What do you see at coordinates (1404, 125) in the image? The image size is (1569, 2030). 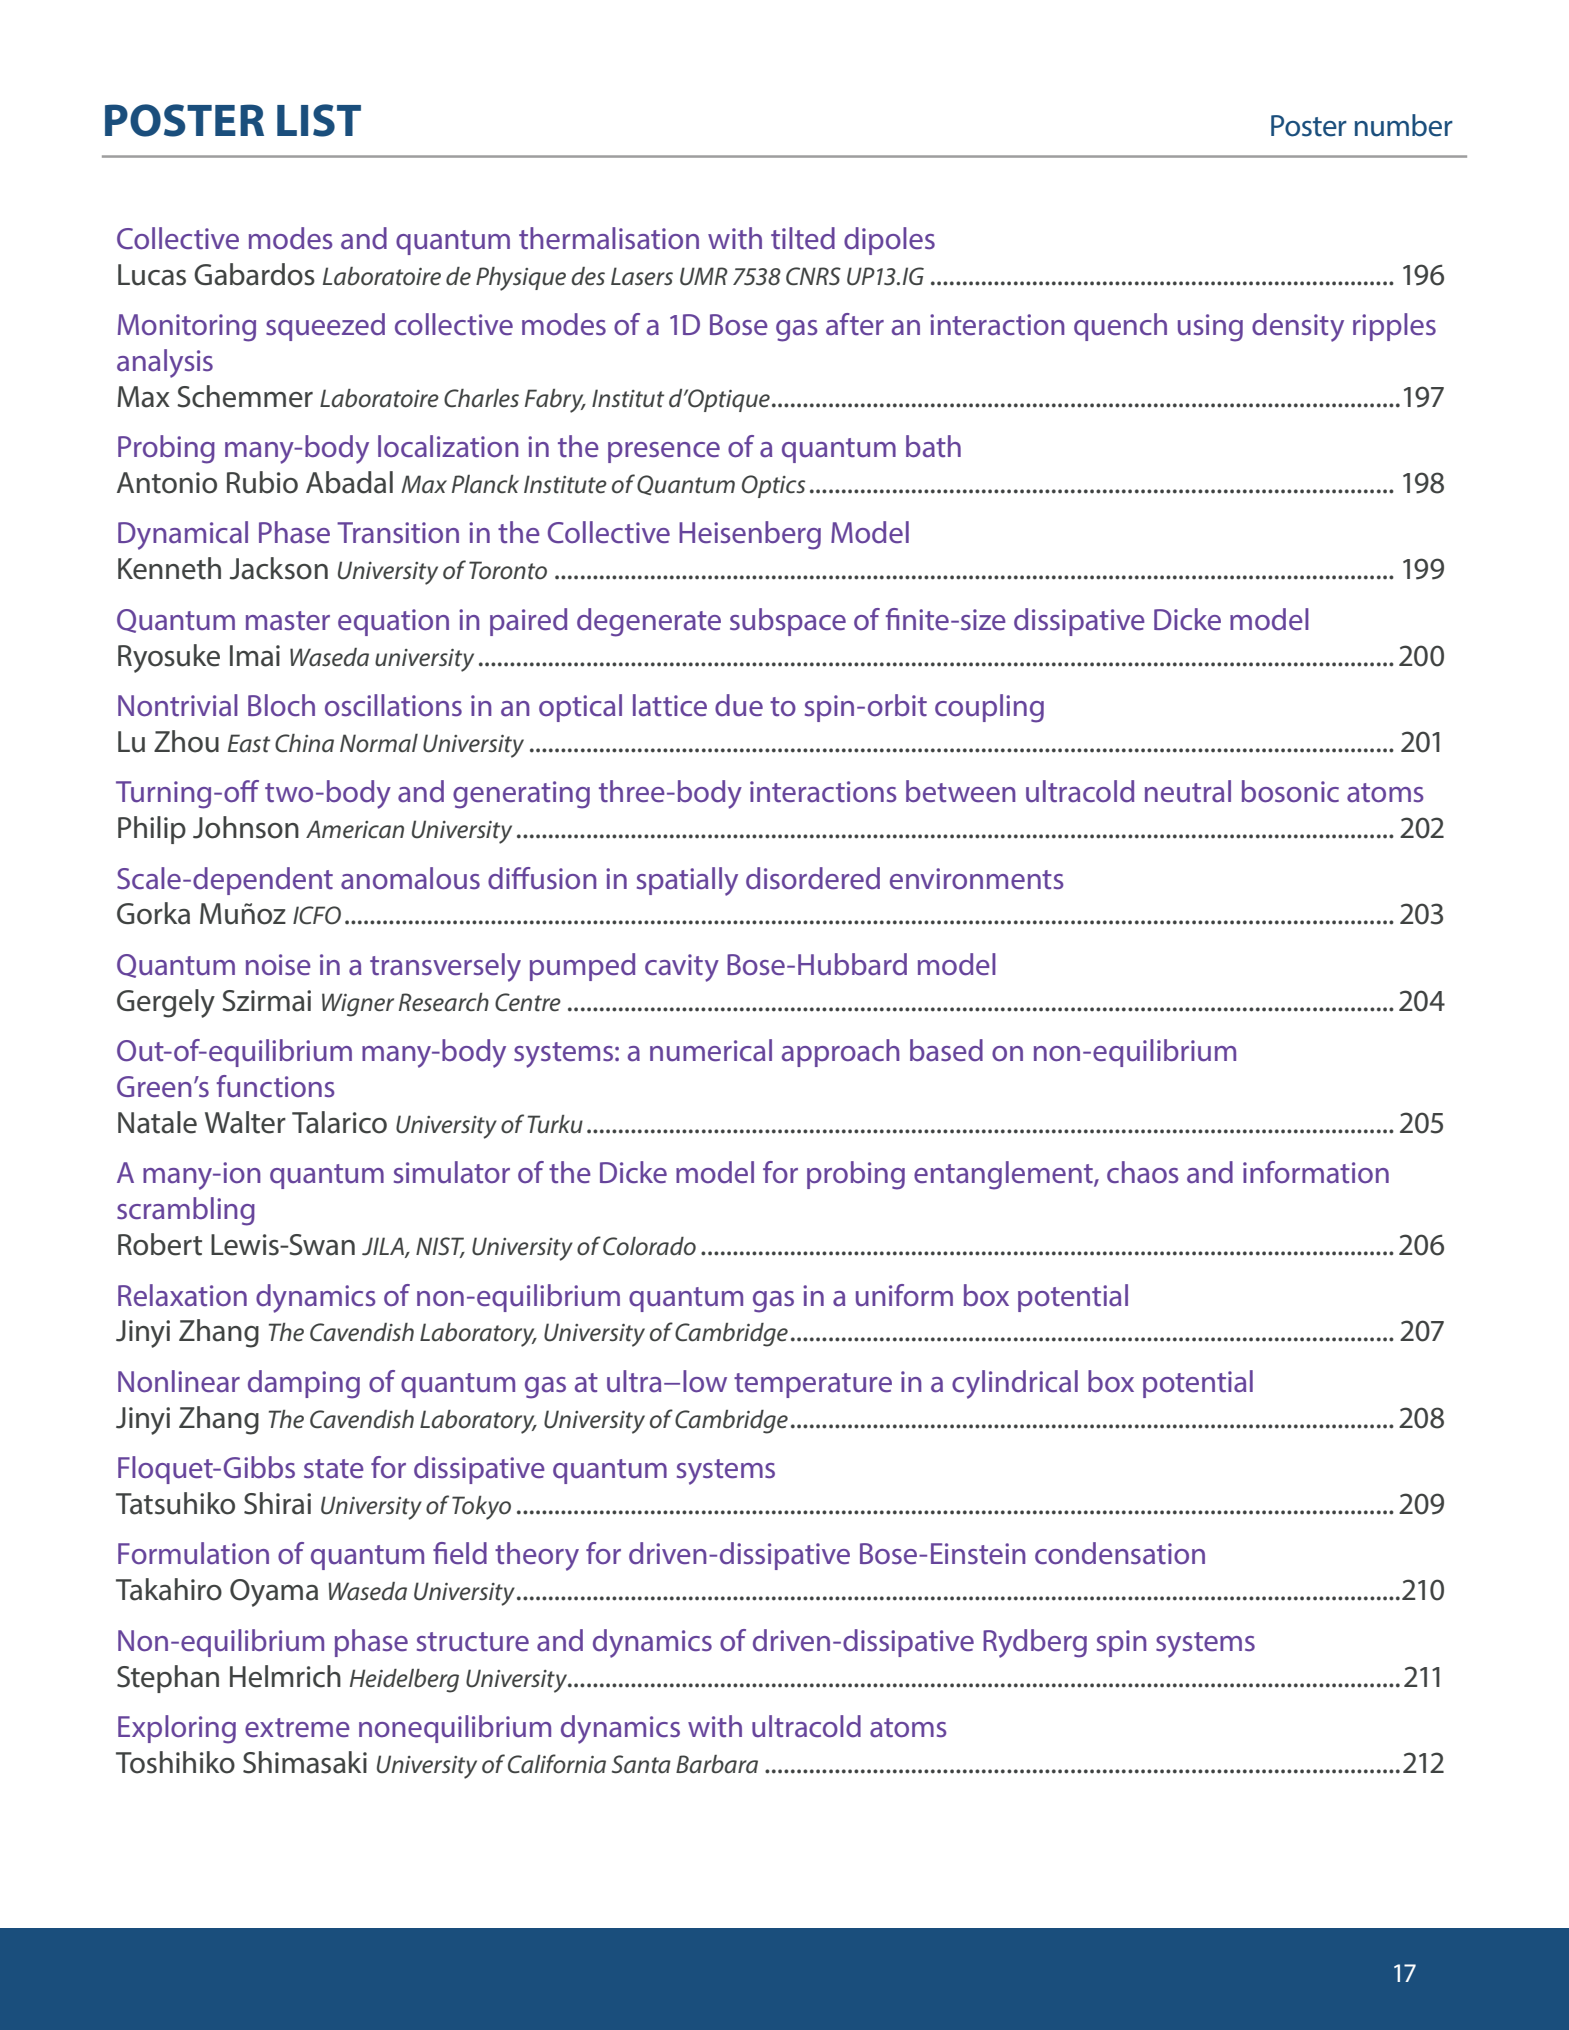 I see `number` at bounding box center [1404, 125].
